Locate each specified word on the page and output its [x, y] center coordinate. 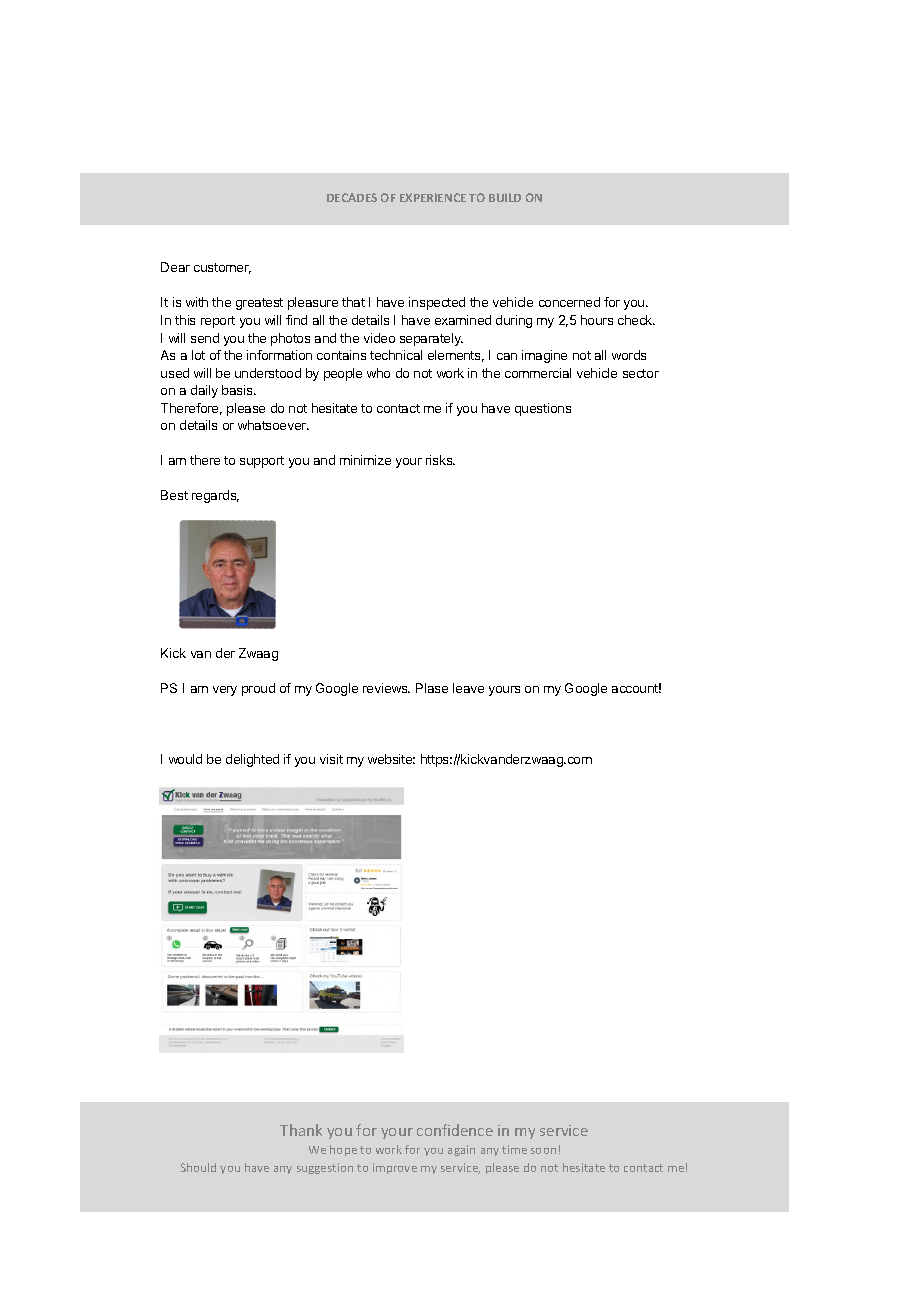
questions [543, 409]
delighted [252, 760]
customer [222, 268]
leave [468, 688]
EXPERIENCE [433, 197]
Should [198, 1167]
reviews [386, 688]
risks [440, 460]
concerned [569, 302]
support [262, 462]
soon [543, 1151]
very [225, 691]
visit [331, 759]
